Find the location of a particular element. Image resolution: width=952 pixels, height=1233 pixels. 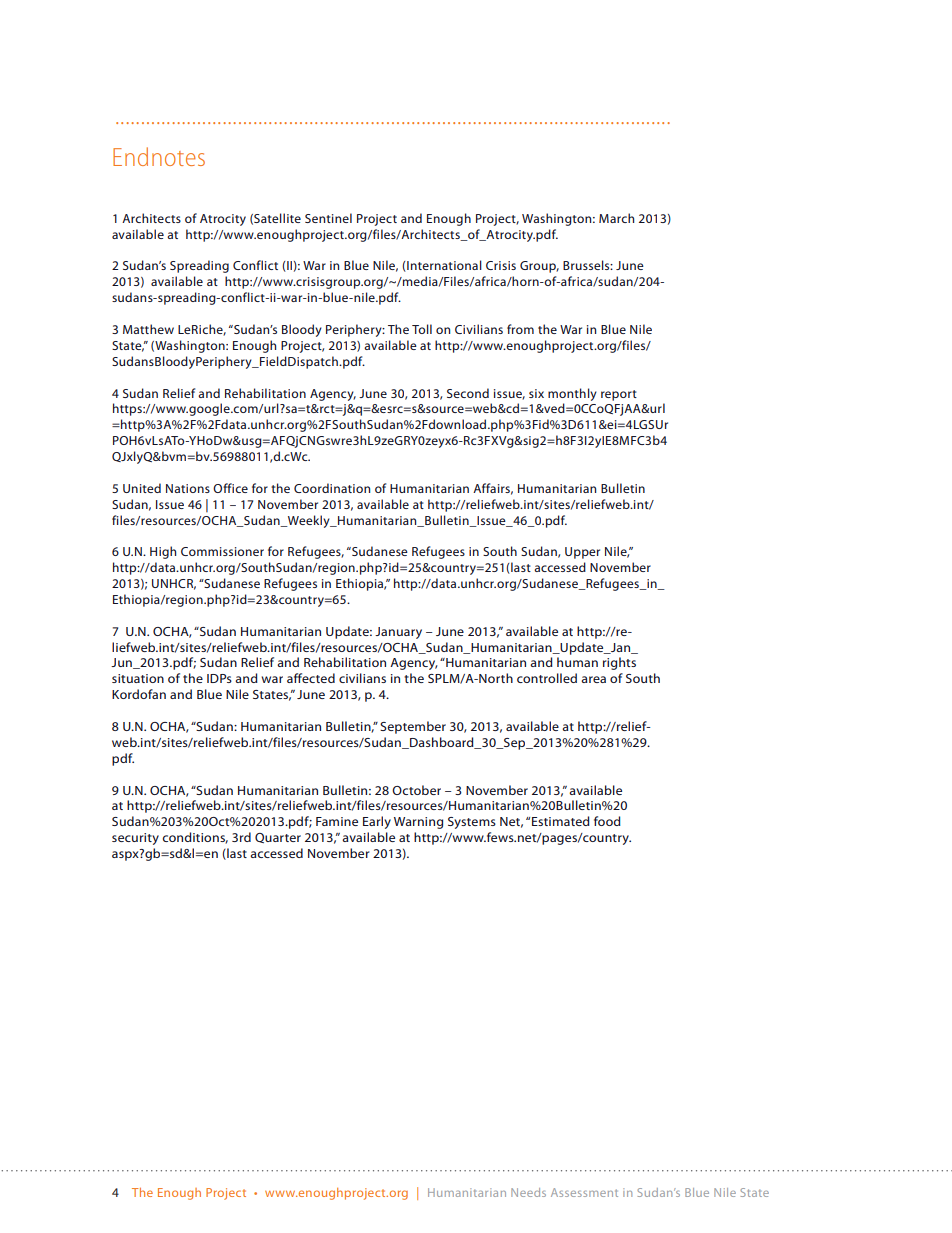

Nations is located at coordinates (188, 488).
